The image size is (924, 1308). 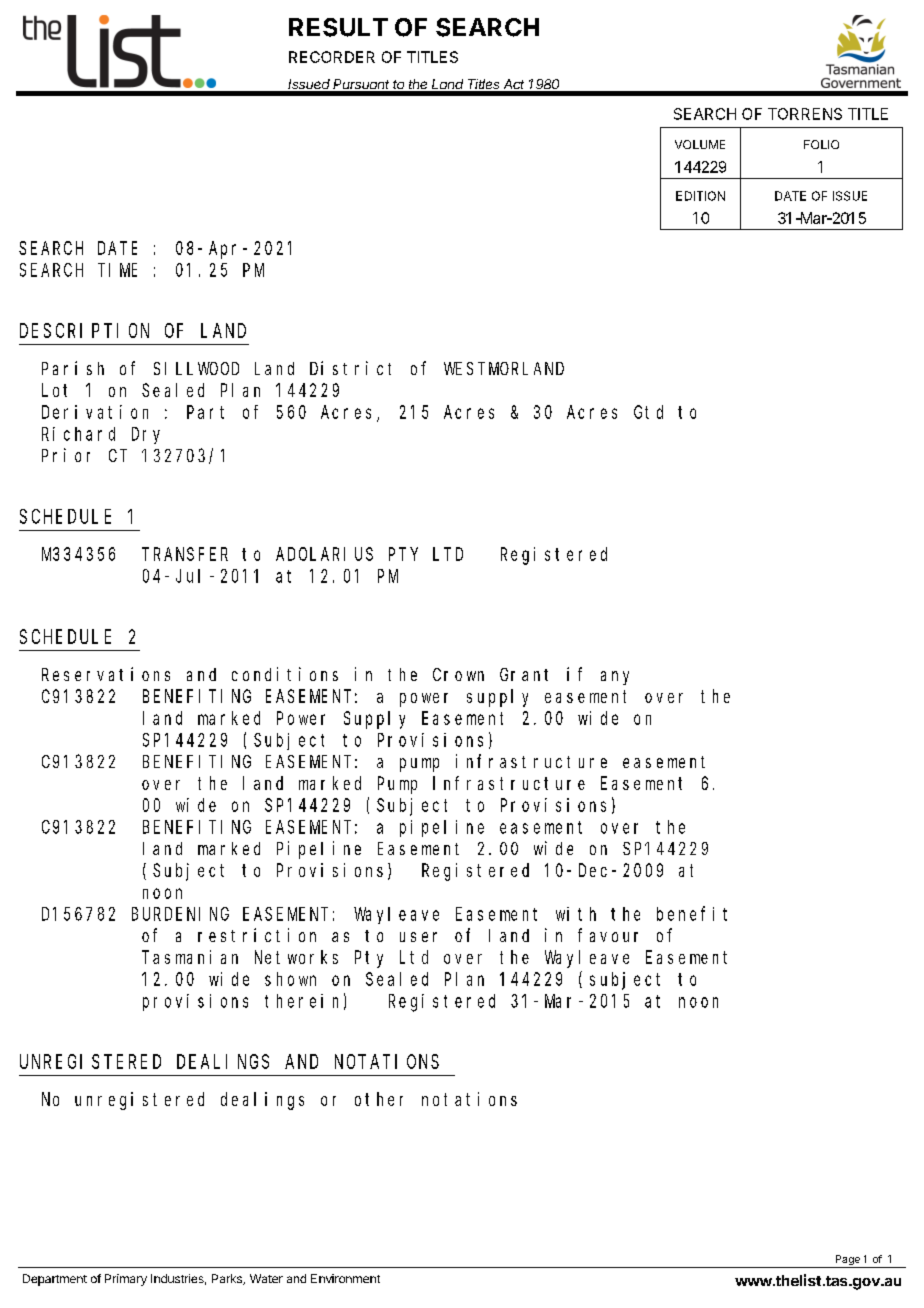 I want to click on any, so click(x=615, y=678).
